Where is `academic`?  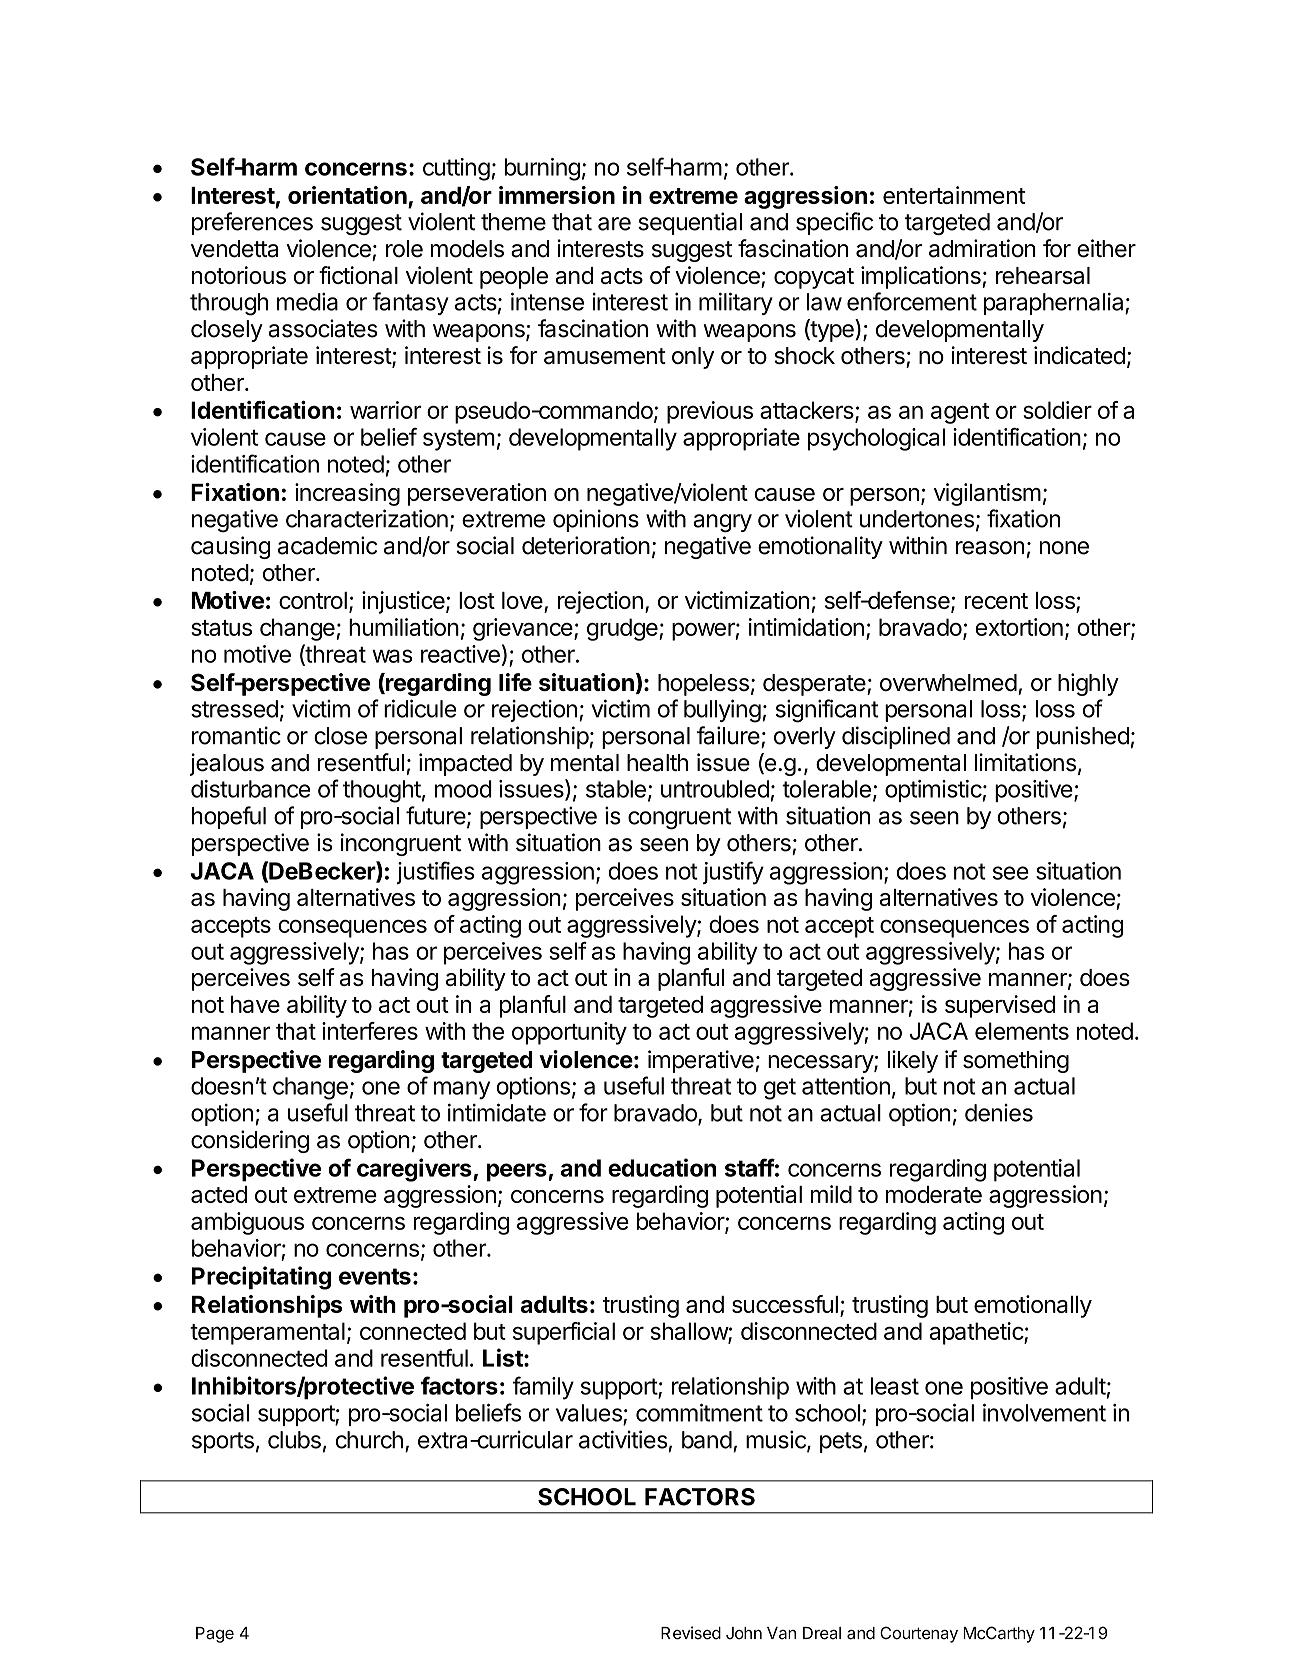 academic is located at coordinates (327, 545).
